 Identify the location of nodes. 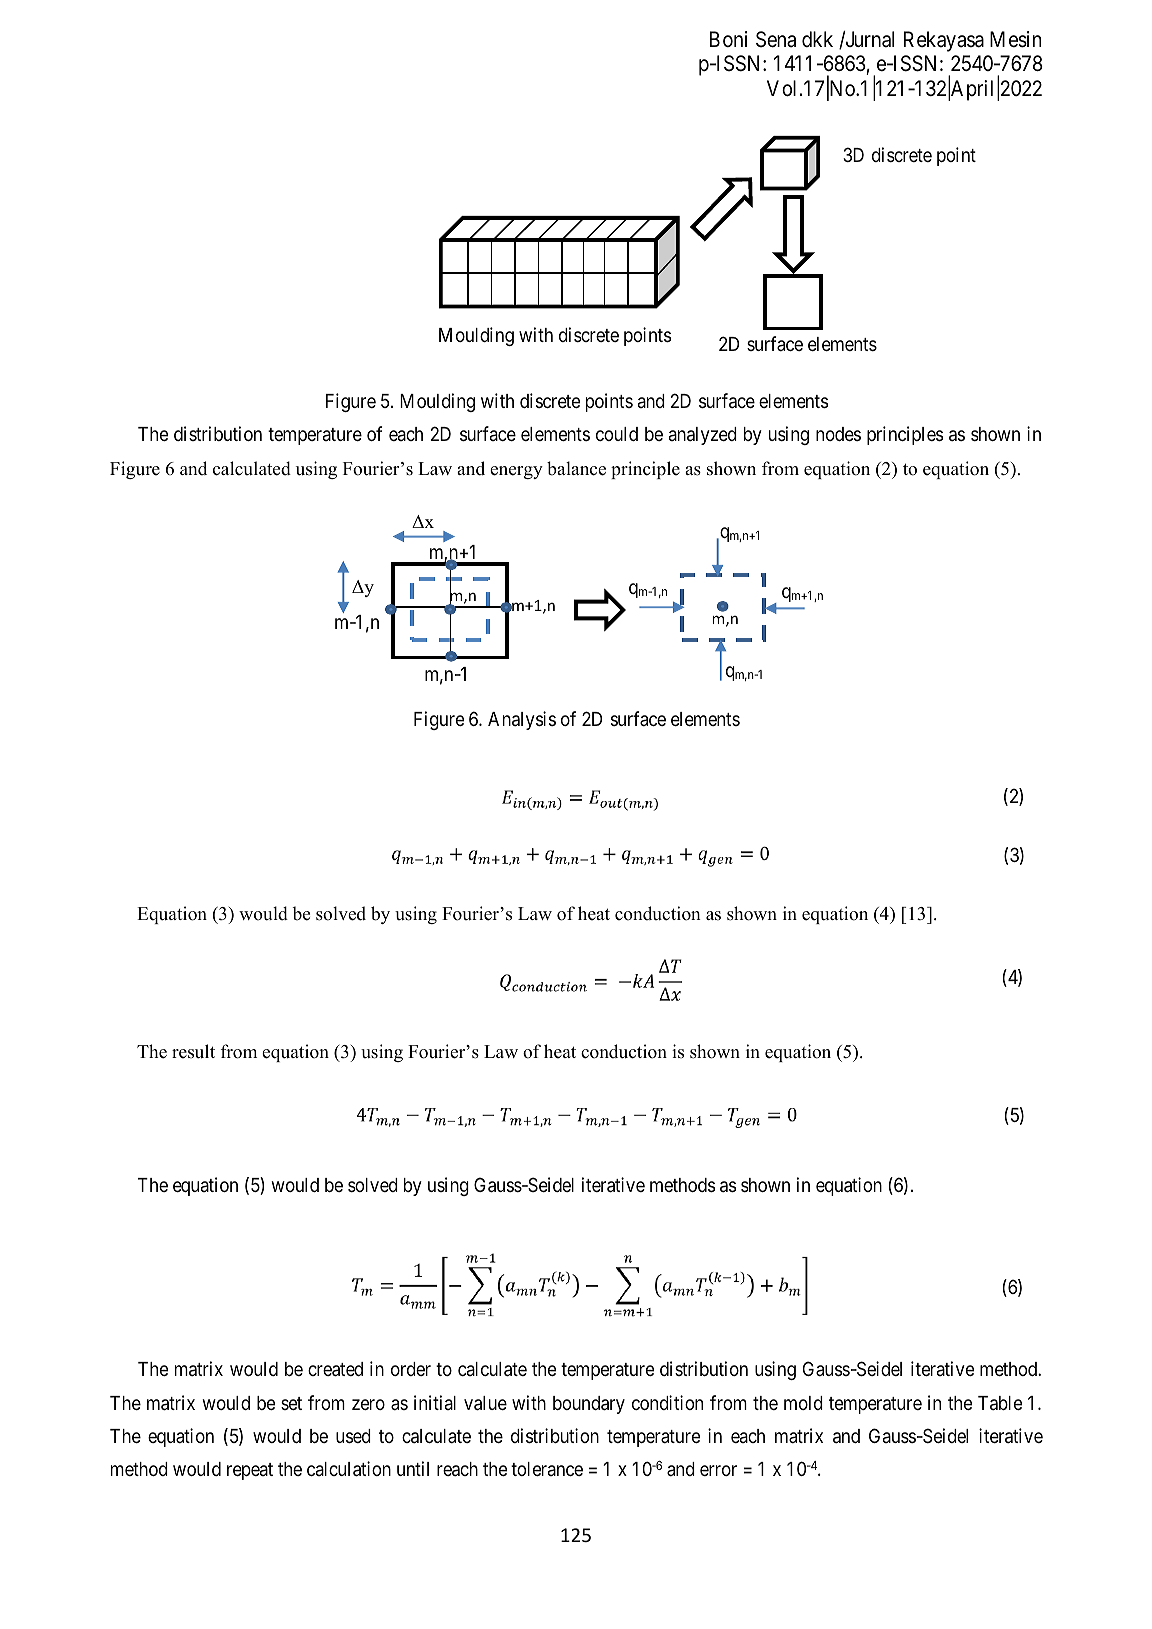
(838, 434).
